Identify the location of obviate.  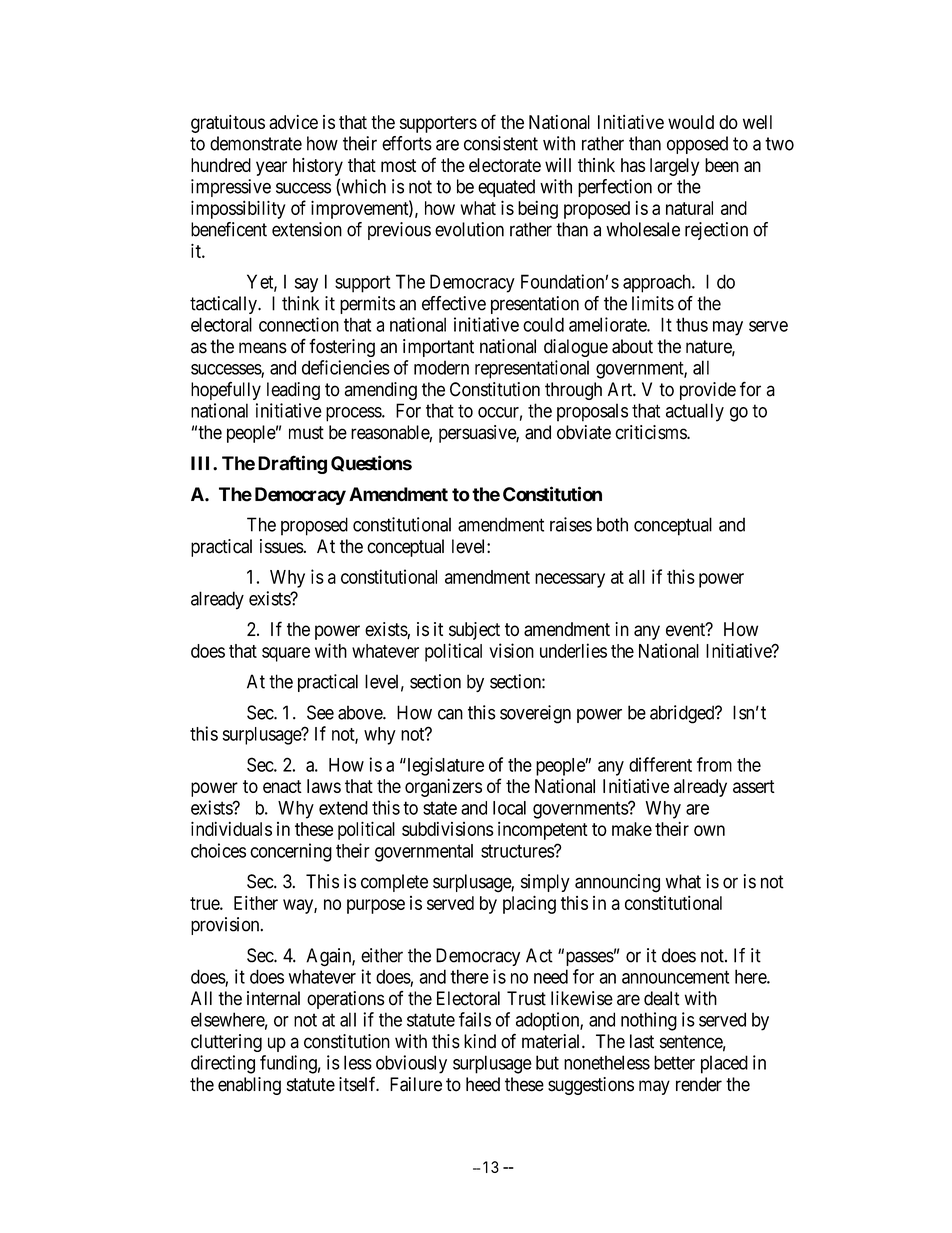
(584, 432).
